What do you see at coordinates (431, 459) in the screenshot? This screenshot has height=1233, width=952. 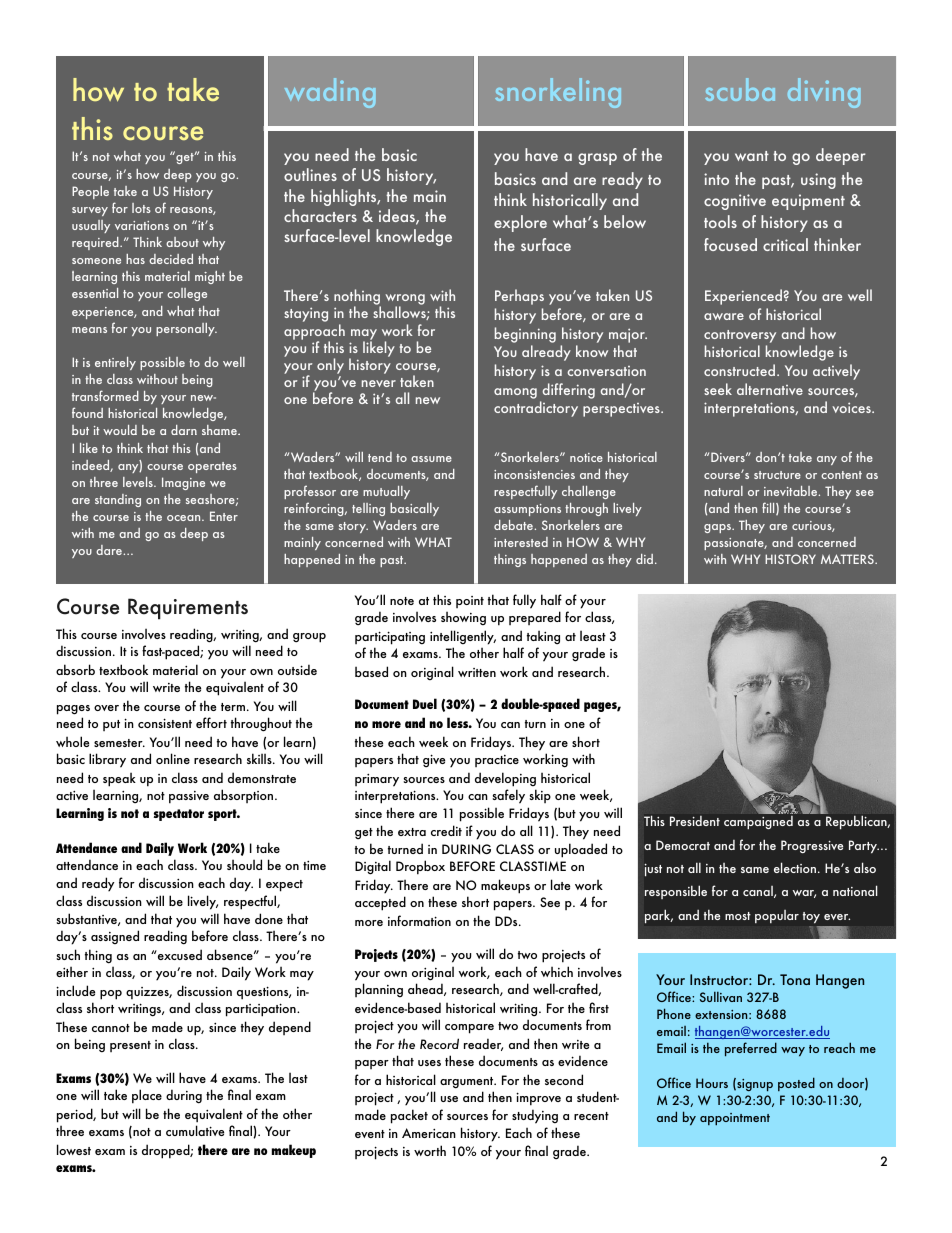 I see `assume` at bounding box center [431, 459].
